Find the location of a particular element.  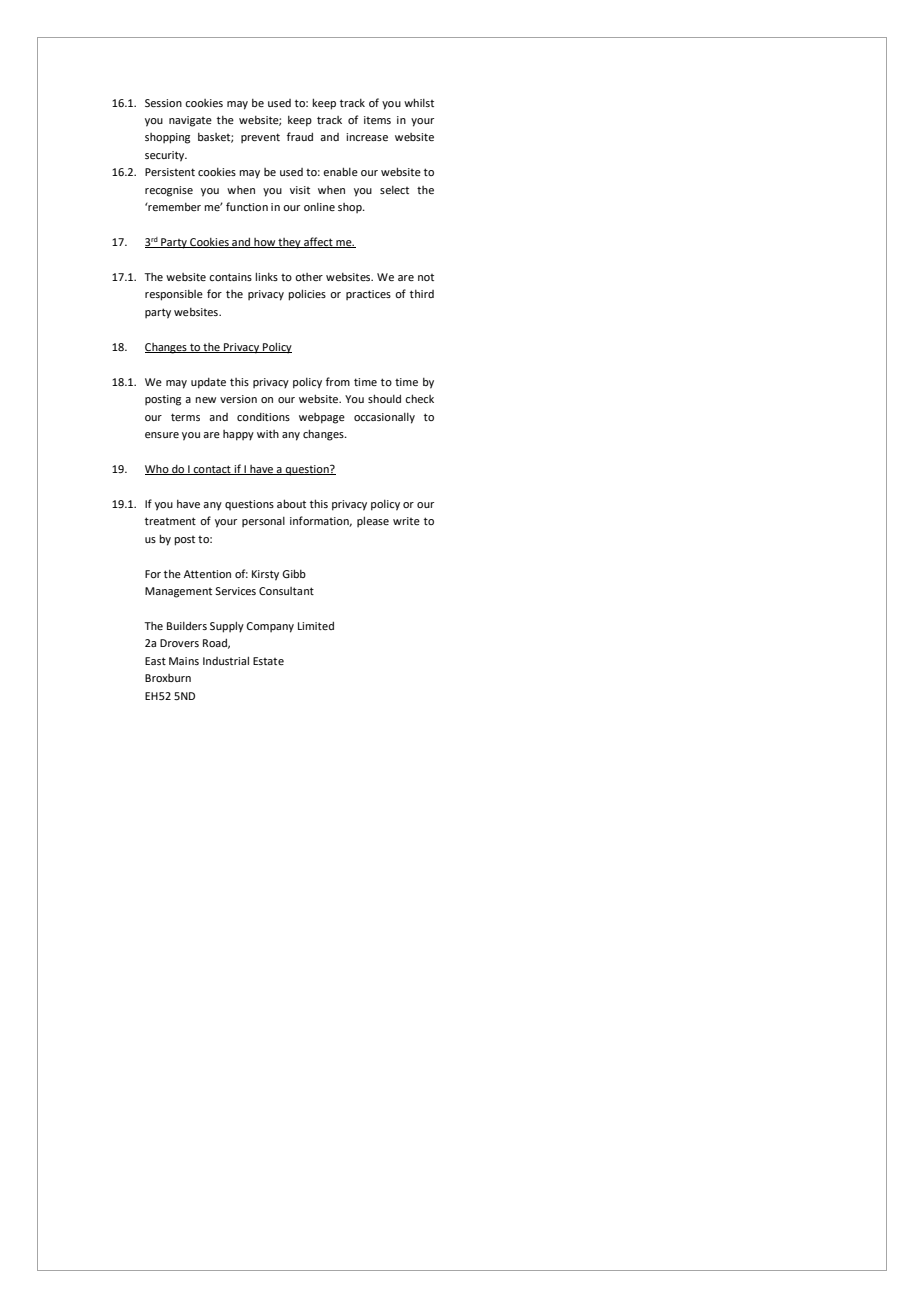

should is located at coordinates (384, 398).
